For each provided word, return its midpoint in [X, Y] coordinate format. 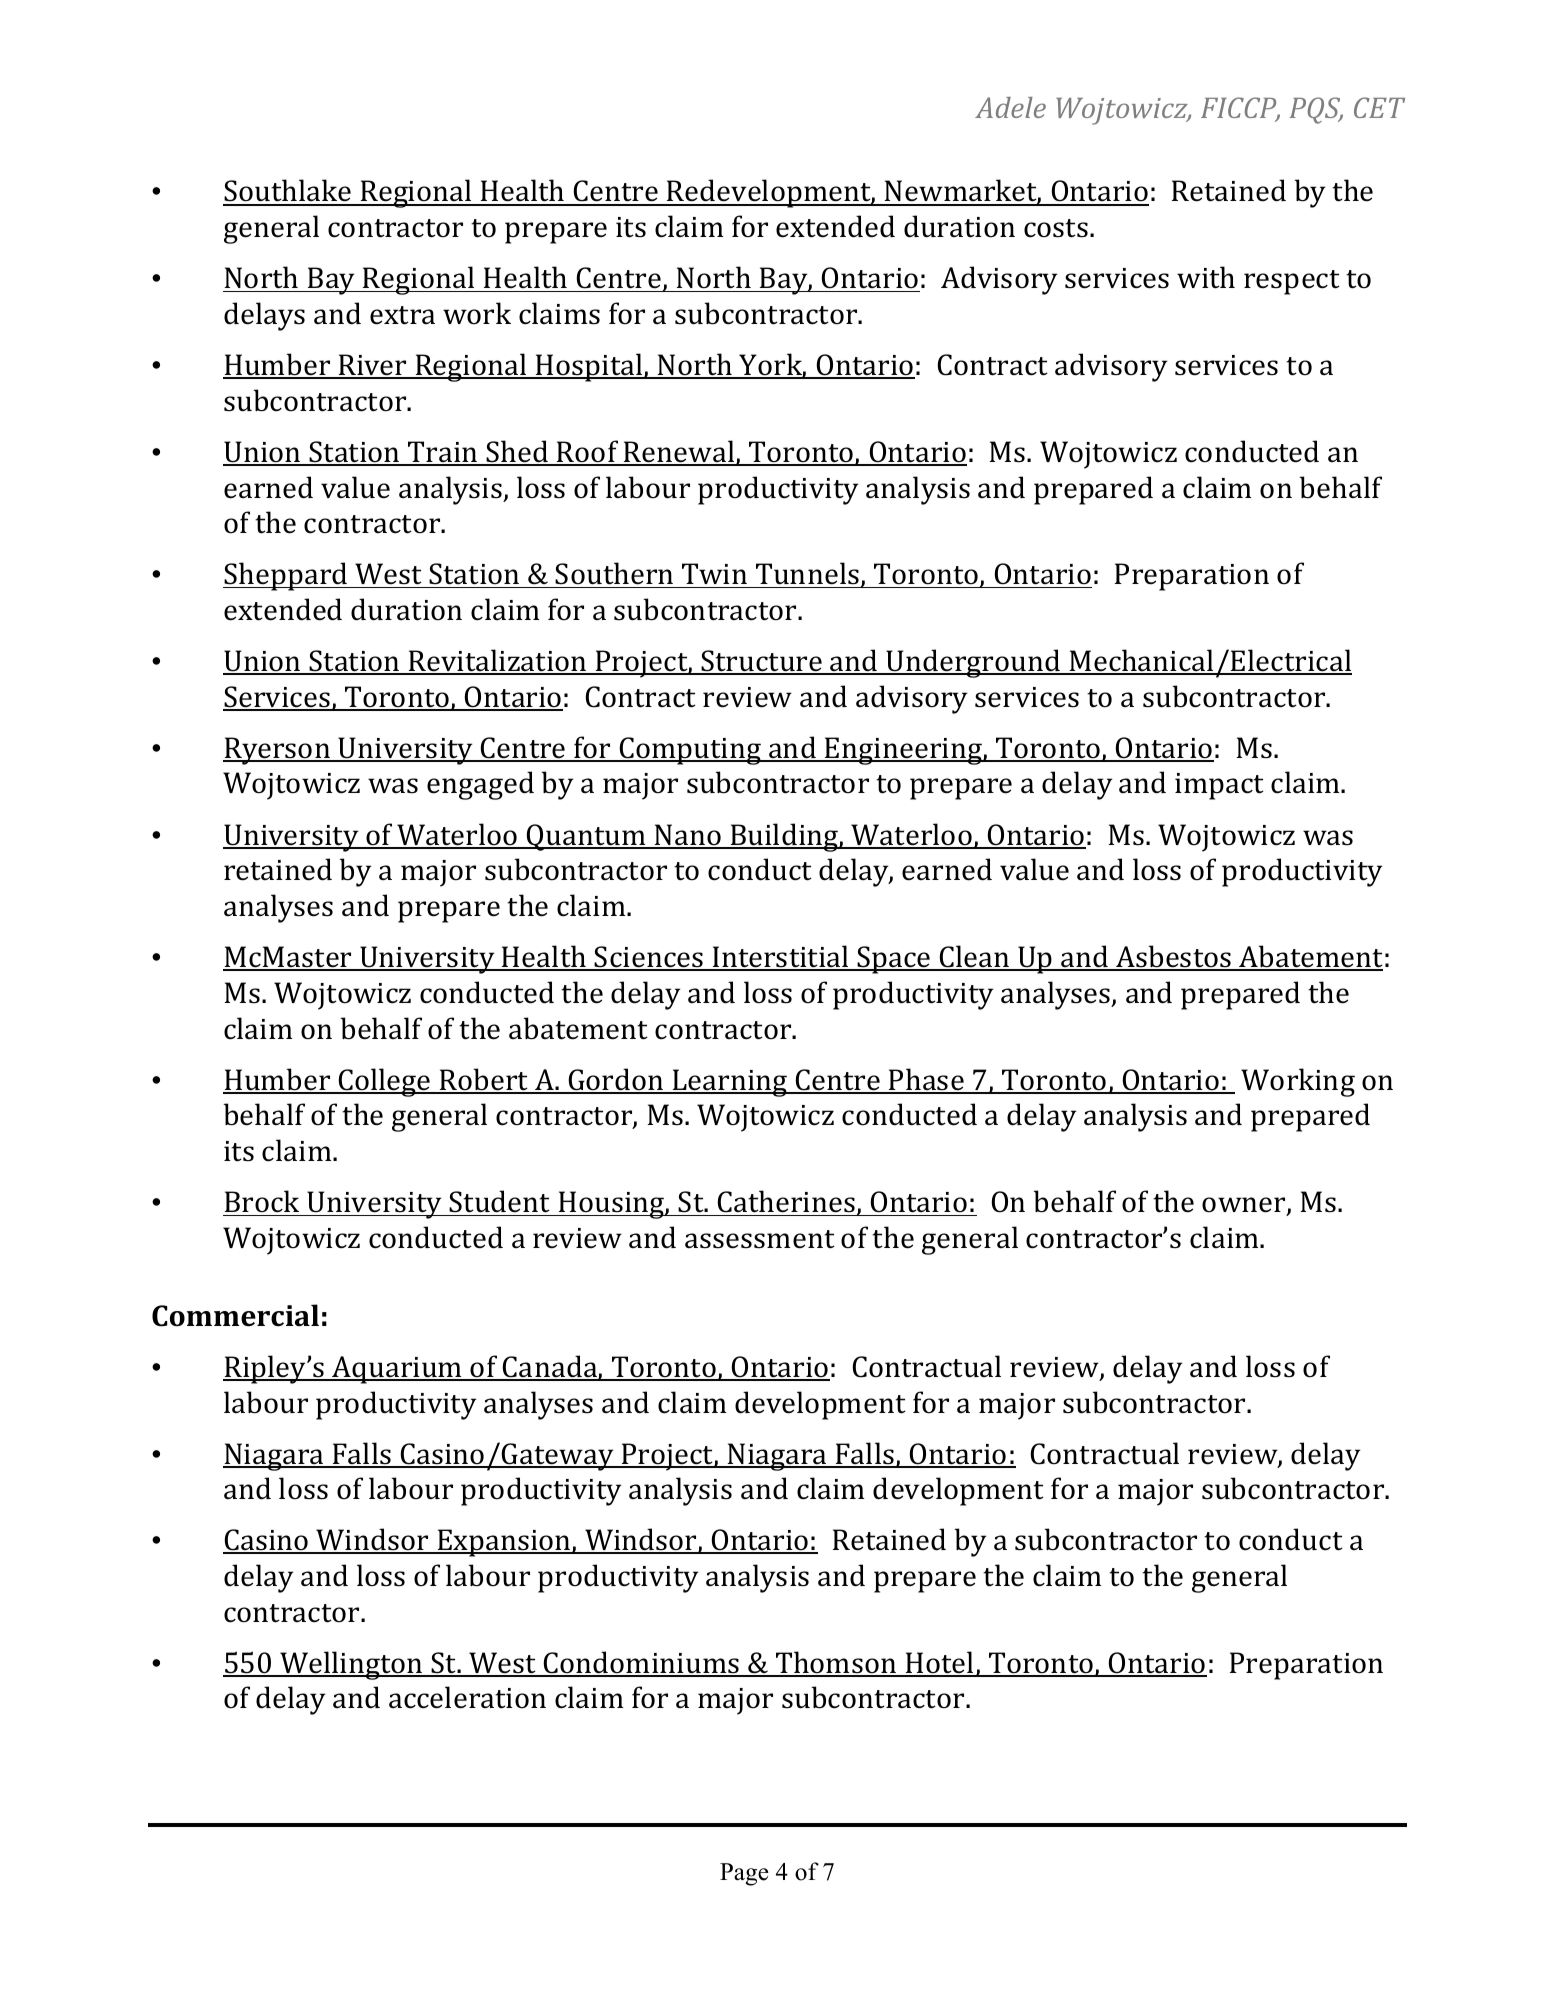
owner [1245, 1206]
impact [1219, 786]
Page [744, 1874]
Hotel [940, 1663]
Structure [762, 662]
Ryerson [277, 751]
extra [402, 315]
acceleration [467, 1697]
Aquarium [397, 1370]
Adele [1010, 107]
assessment [760, 1239]
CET [1379, 107]
